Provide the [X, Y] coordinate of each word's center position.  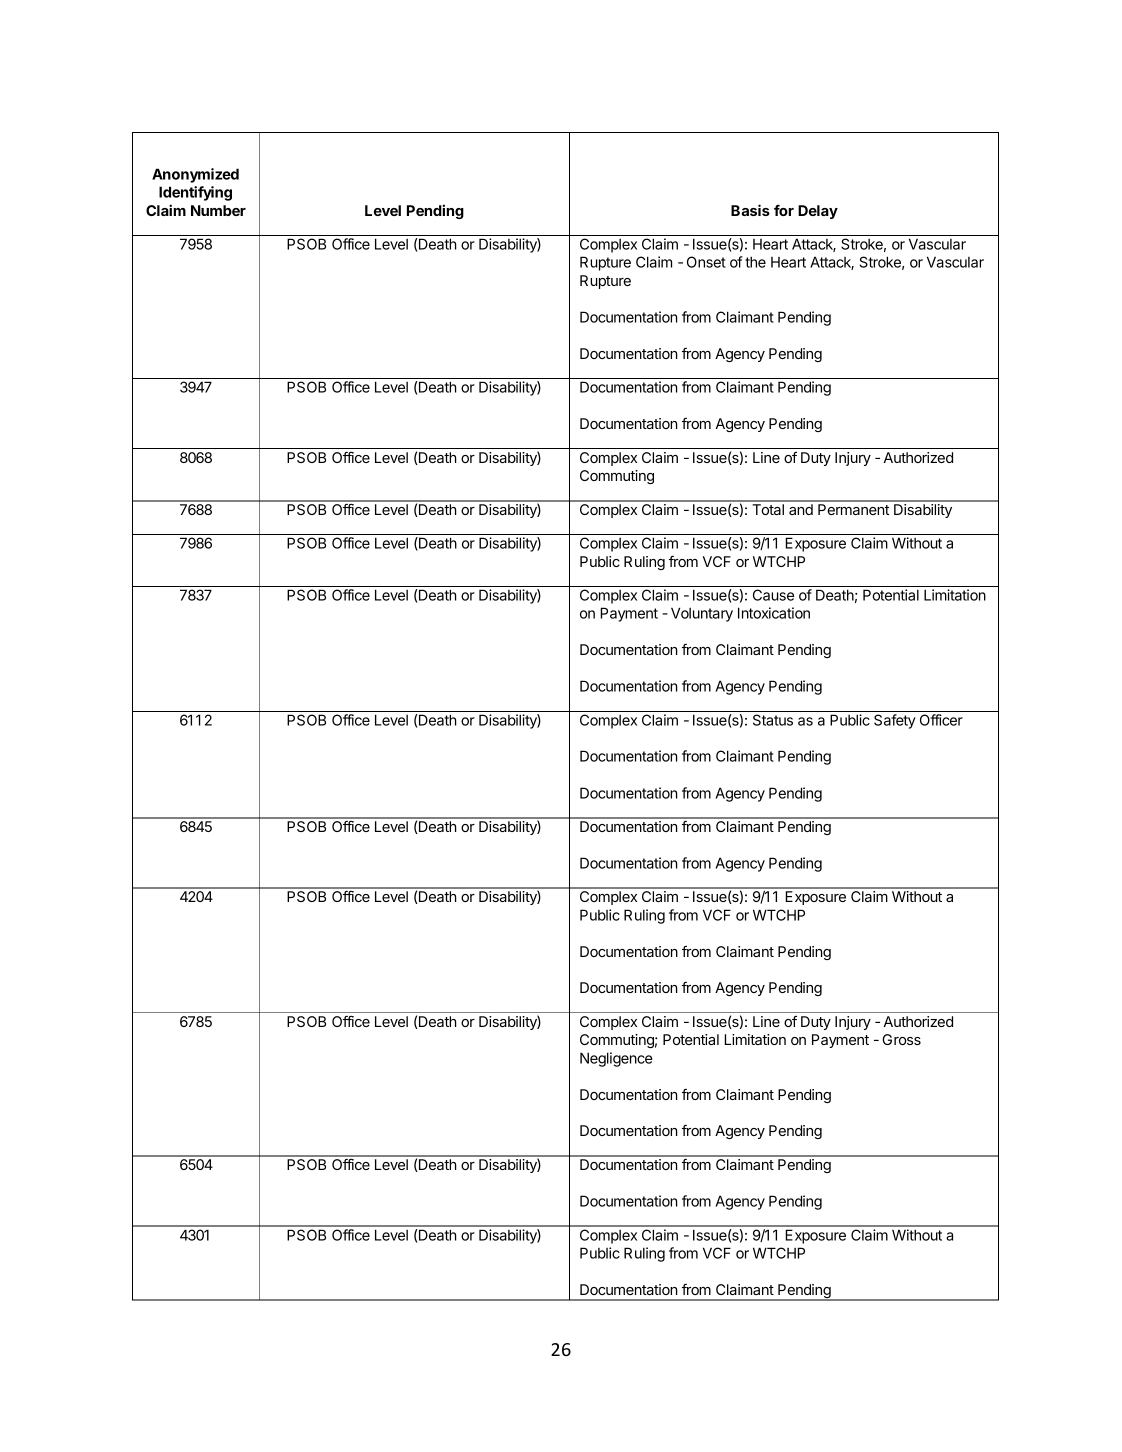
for [784, 210]
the [755, 262]
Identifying [195, 193]
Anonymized [195, 175]
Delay [818, 212]
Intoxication [774, 613]
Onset [706, 262]
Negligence [616, 1059]
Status [773, 720]
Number [218, 210]
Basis [750, 210]
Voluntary [702, 614]
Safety [895, 721]
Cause [773, 595]
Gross [901, 1039]
